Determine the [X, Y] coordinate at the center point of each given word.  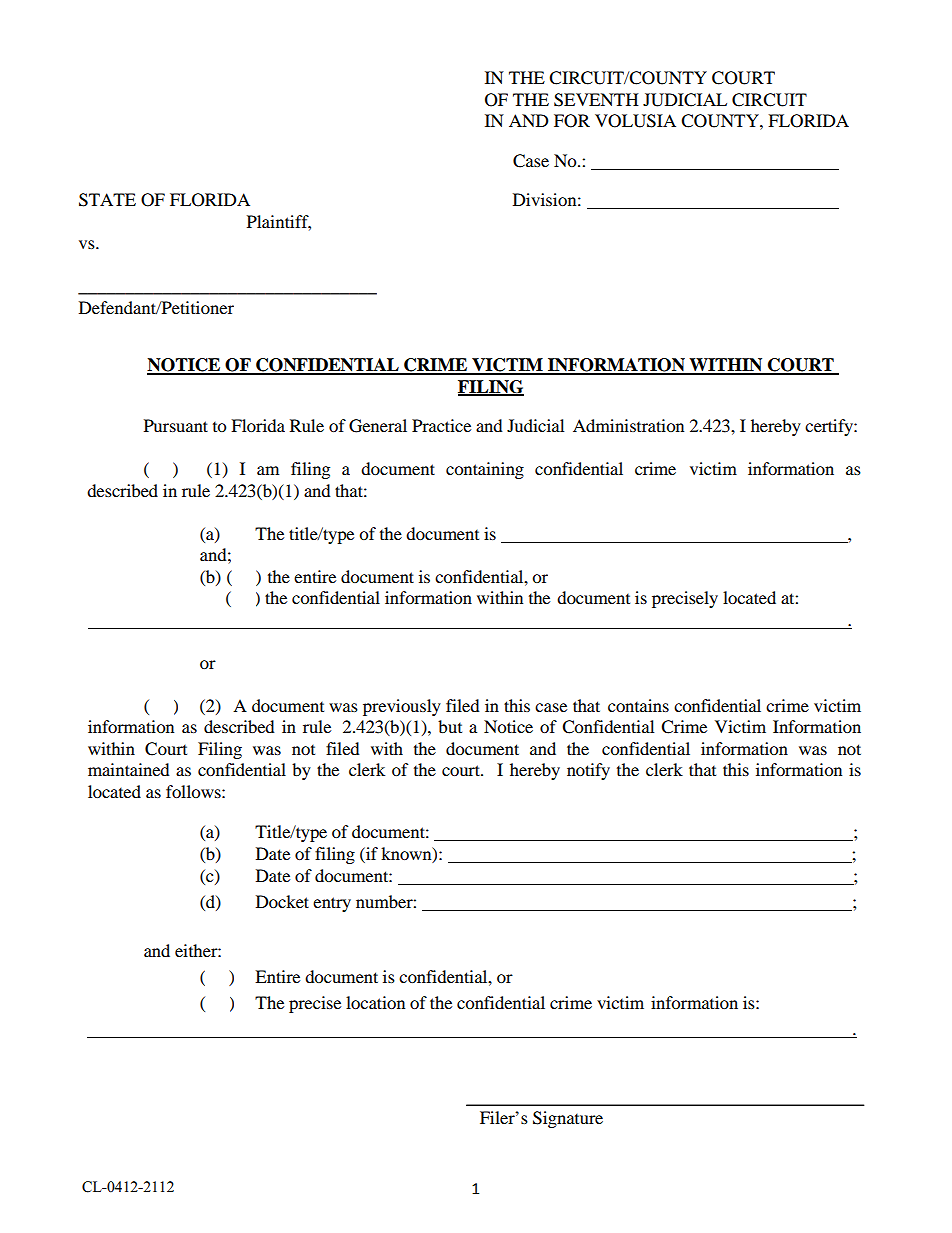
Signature [568, 1119]
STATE [107, 200]
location [375, 1002]
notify [588, 771]
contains [638, 705]
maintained [129, 769]
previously [402, 707]
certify [830, 427]
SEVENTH [596, 100]
